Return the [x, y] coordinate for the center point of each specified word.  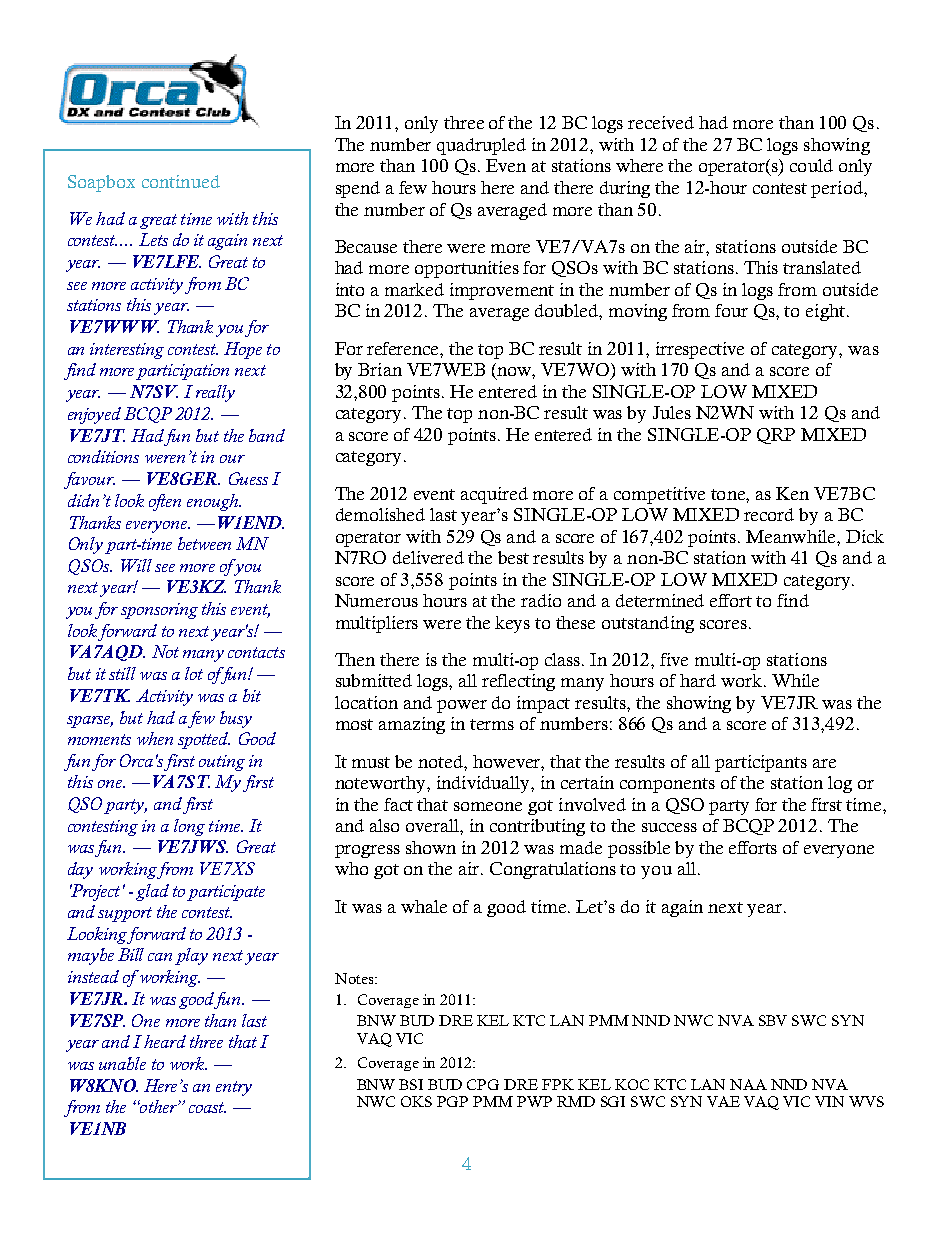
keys [512, 624]
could [811, 165]
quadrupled [481, 146]
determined [660, 600]
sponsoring [159, 611]
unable [122, 1063]
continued [181, 181]
